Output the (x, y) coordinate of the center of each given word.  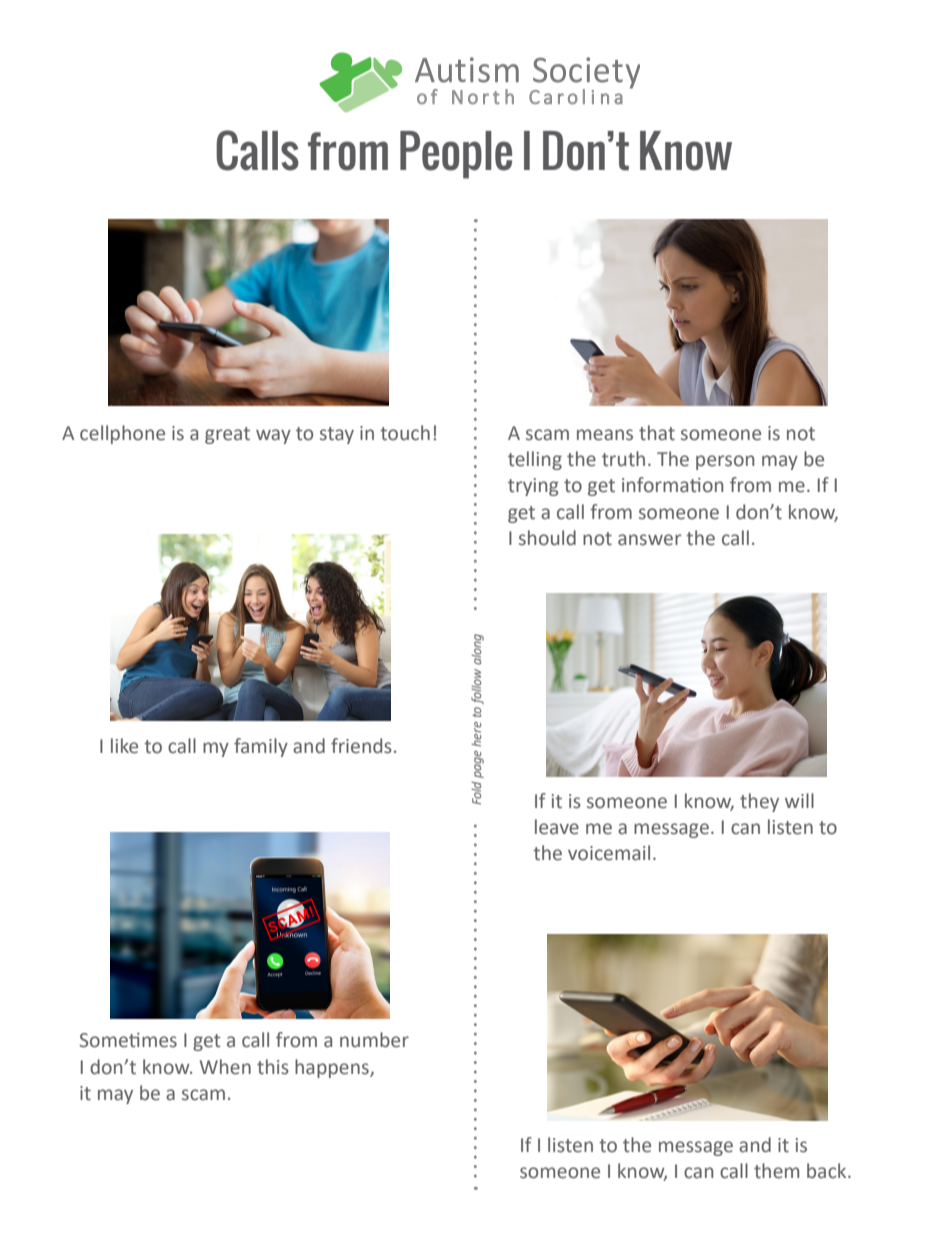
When (225, 1067)
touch (405, 433)
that (657, 433)
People (456, 155)
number (374, 1040)
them (776, 1171)
